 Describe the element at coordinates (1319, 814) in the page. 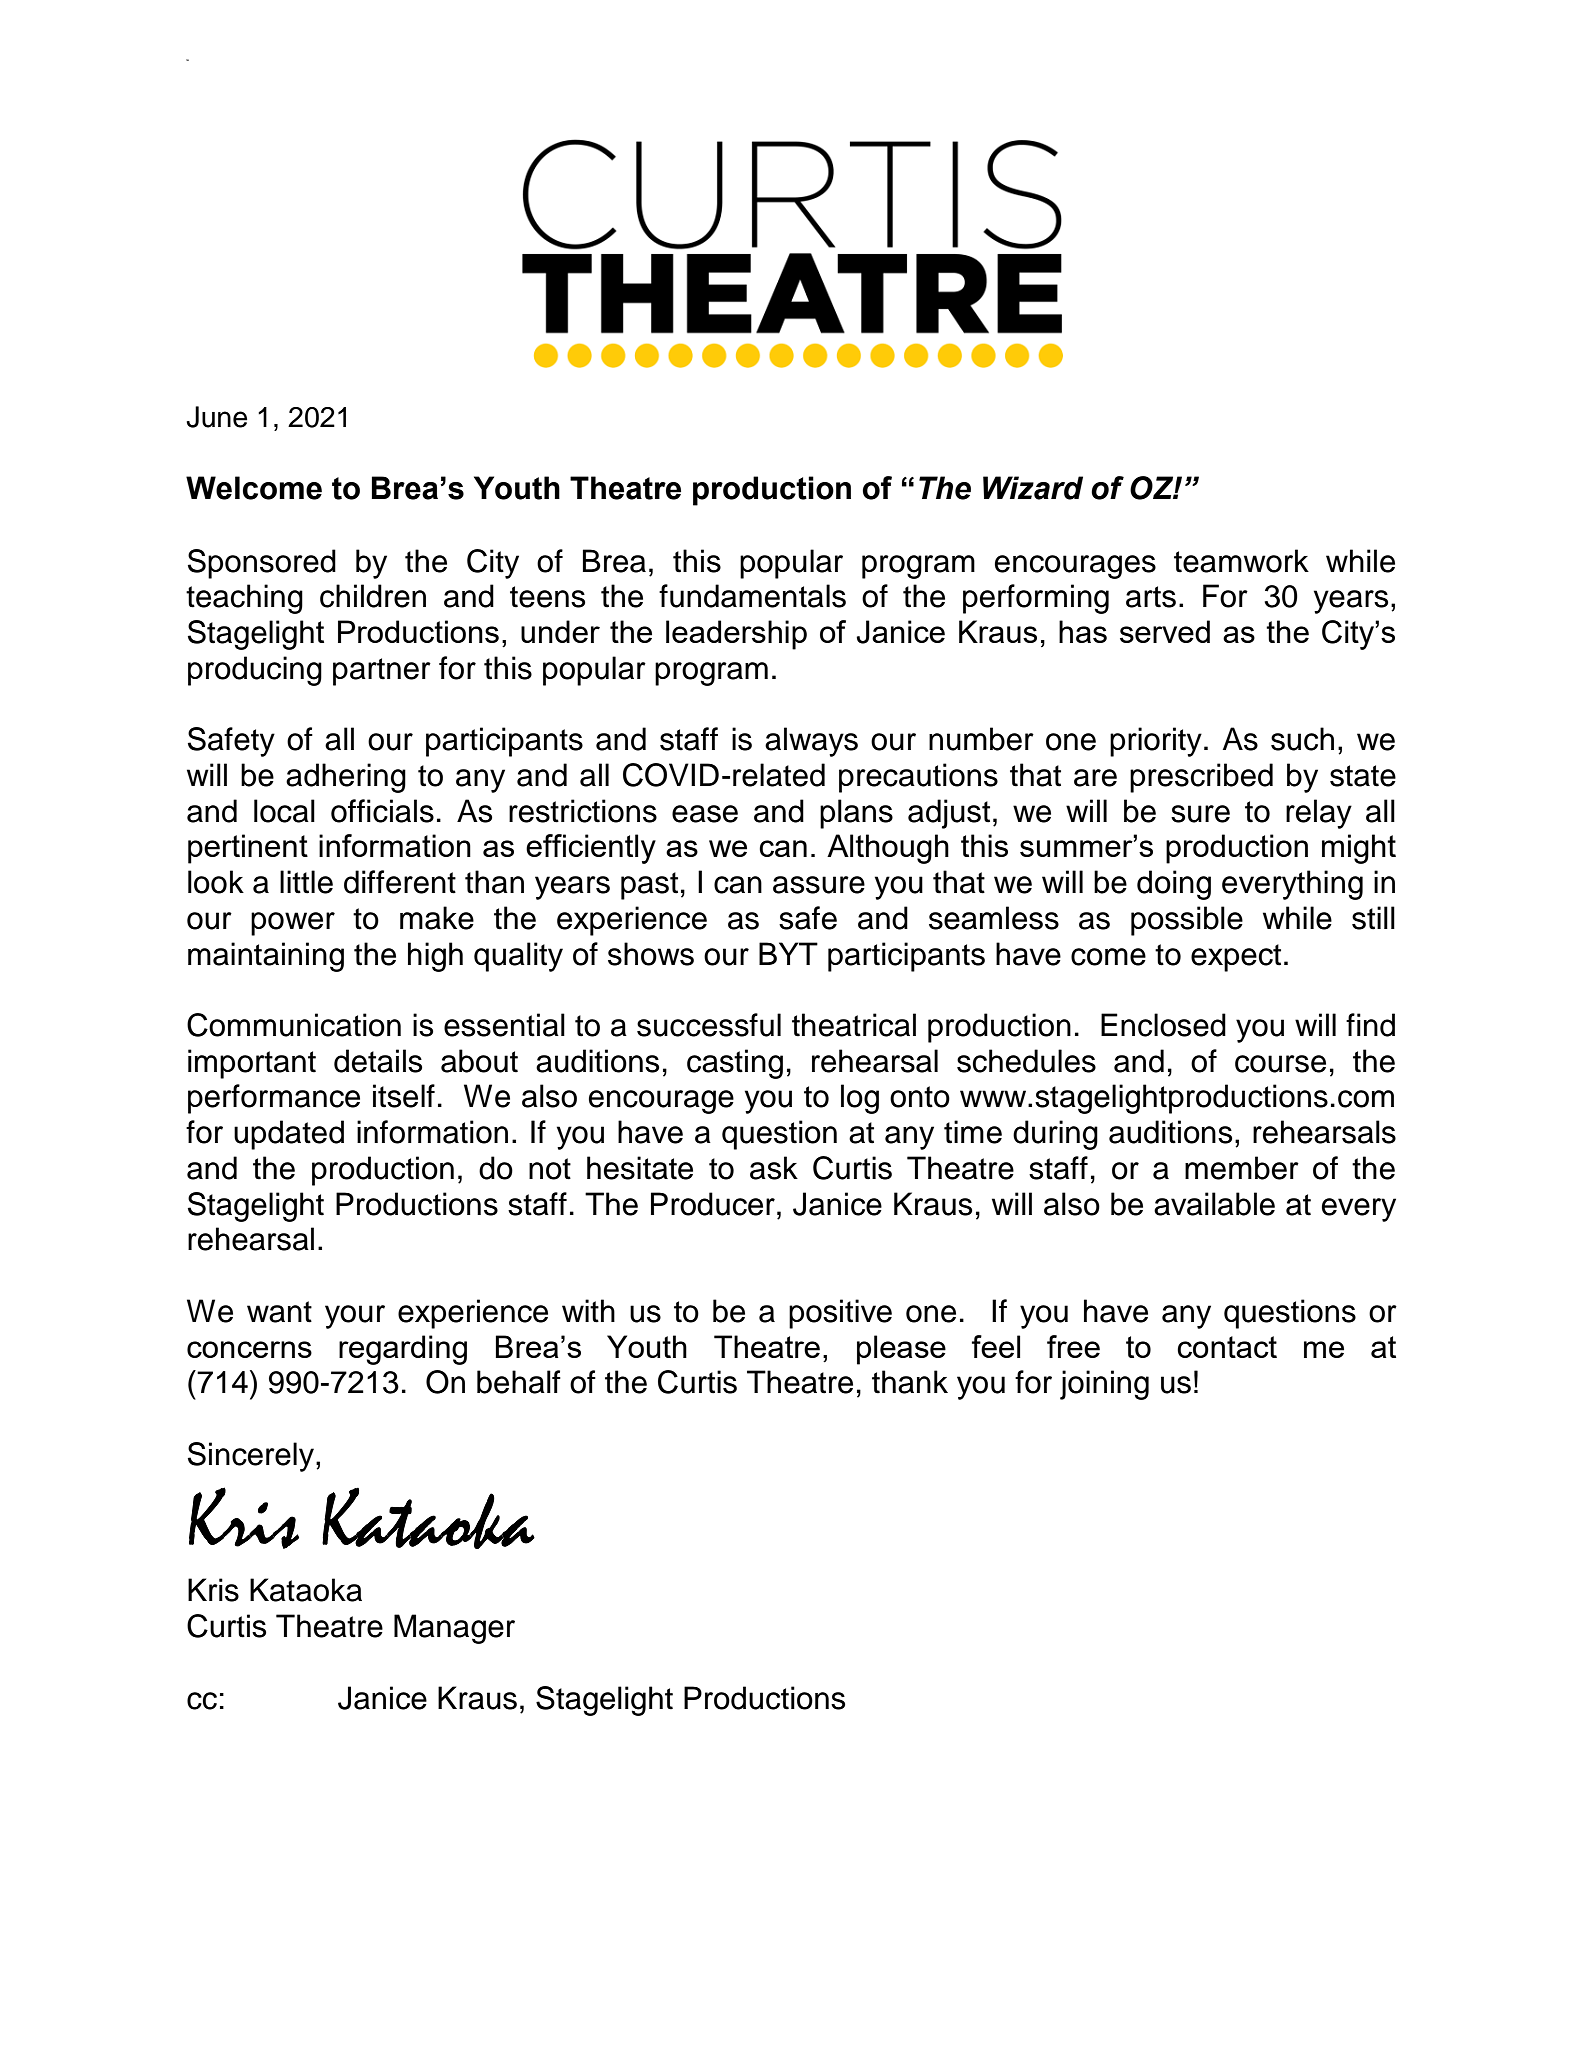

I see `relay` at that location.
